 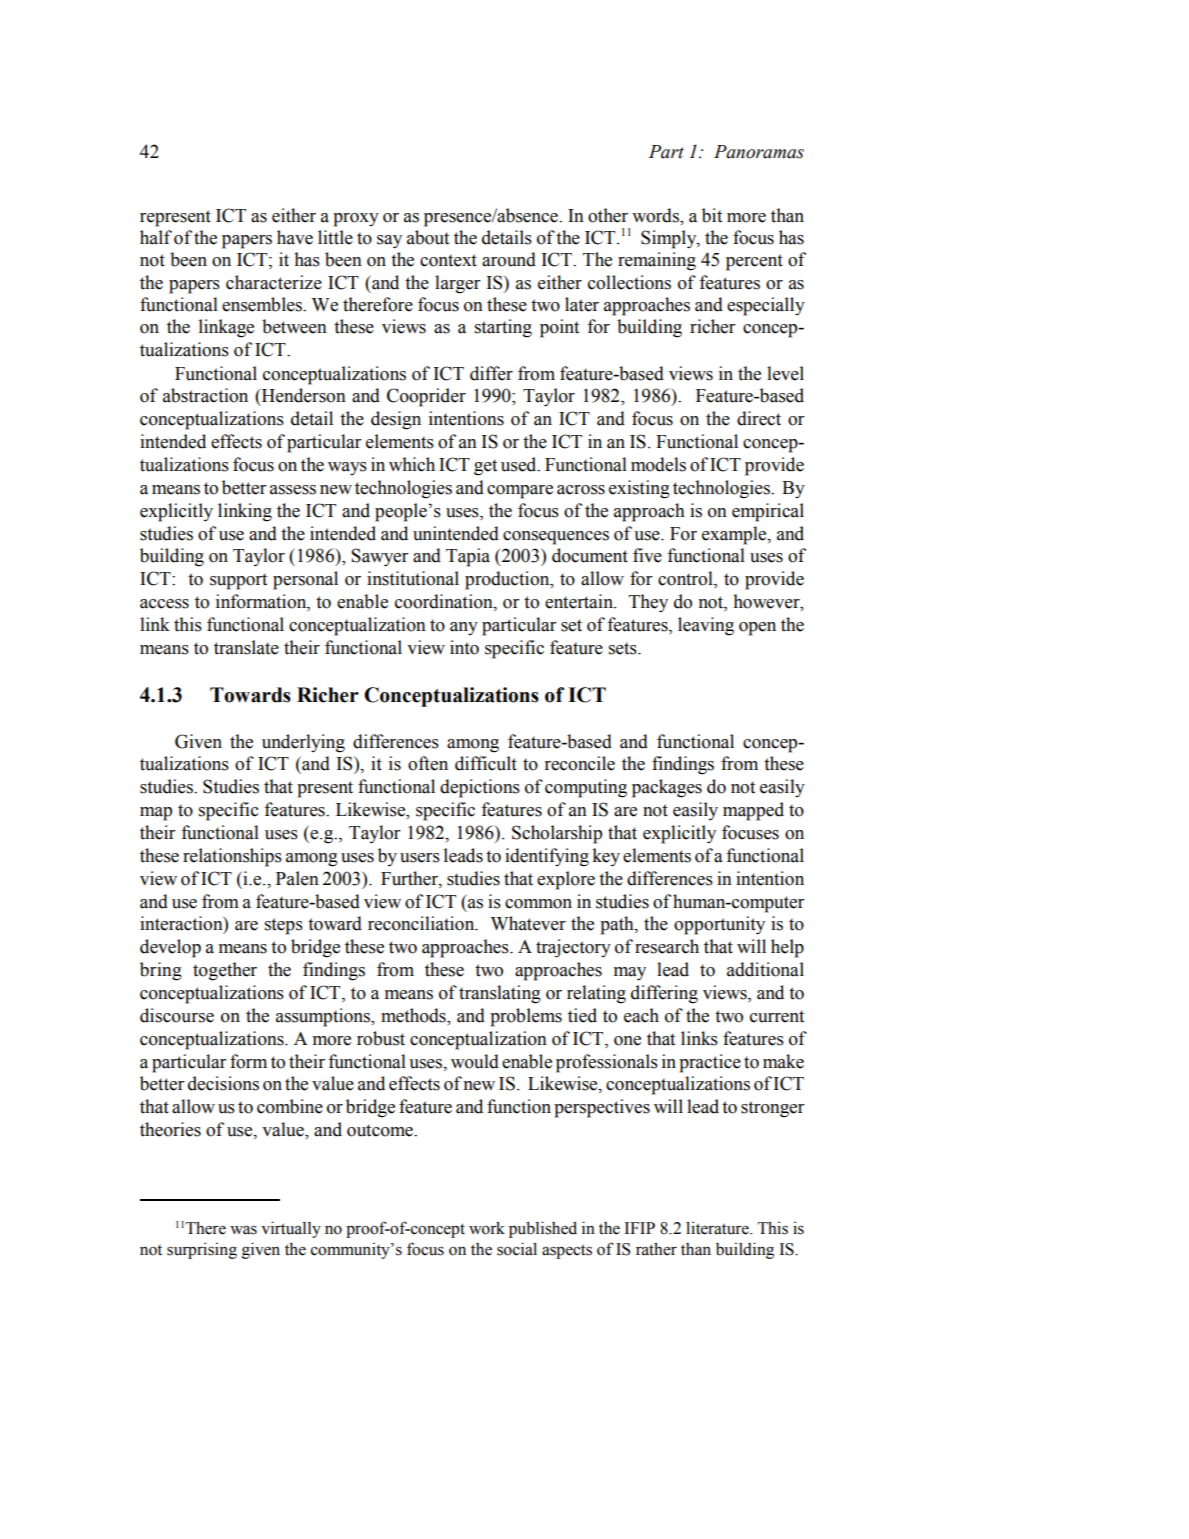 What do you see at coordinates (759, 418) in the image?
I see `direct` at bounding box center [759, 418].
